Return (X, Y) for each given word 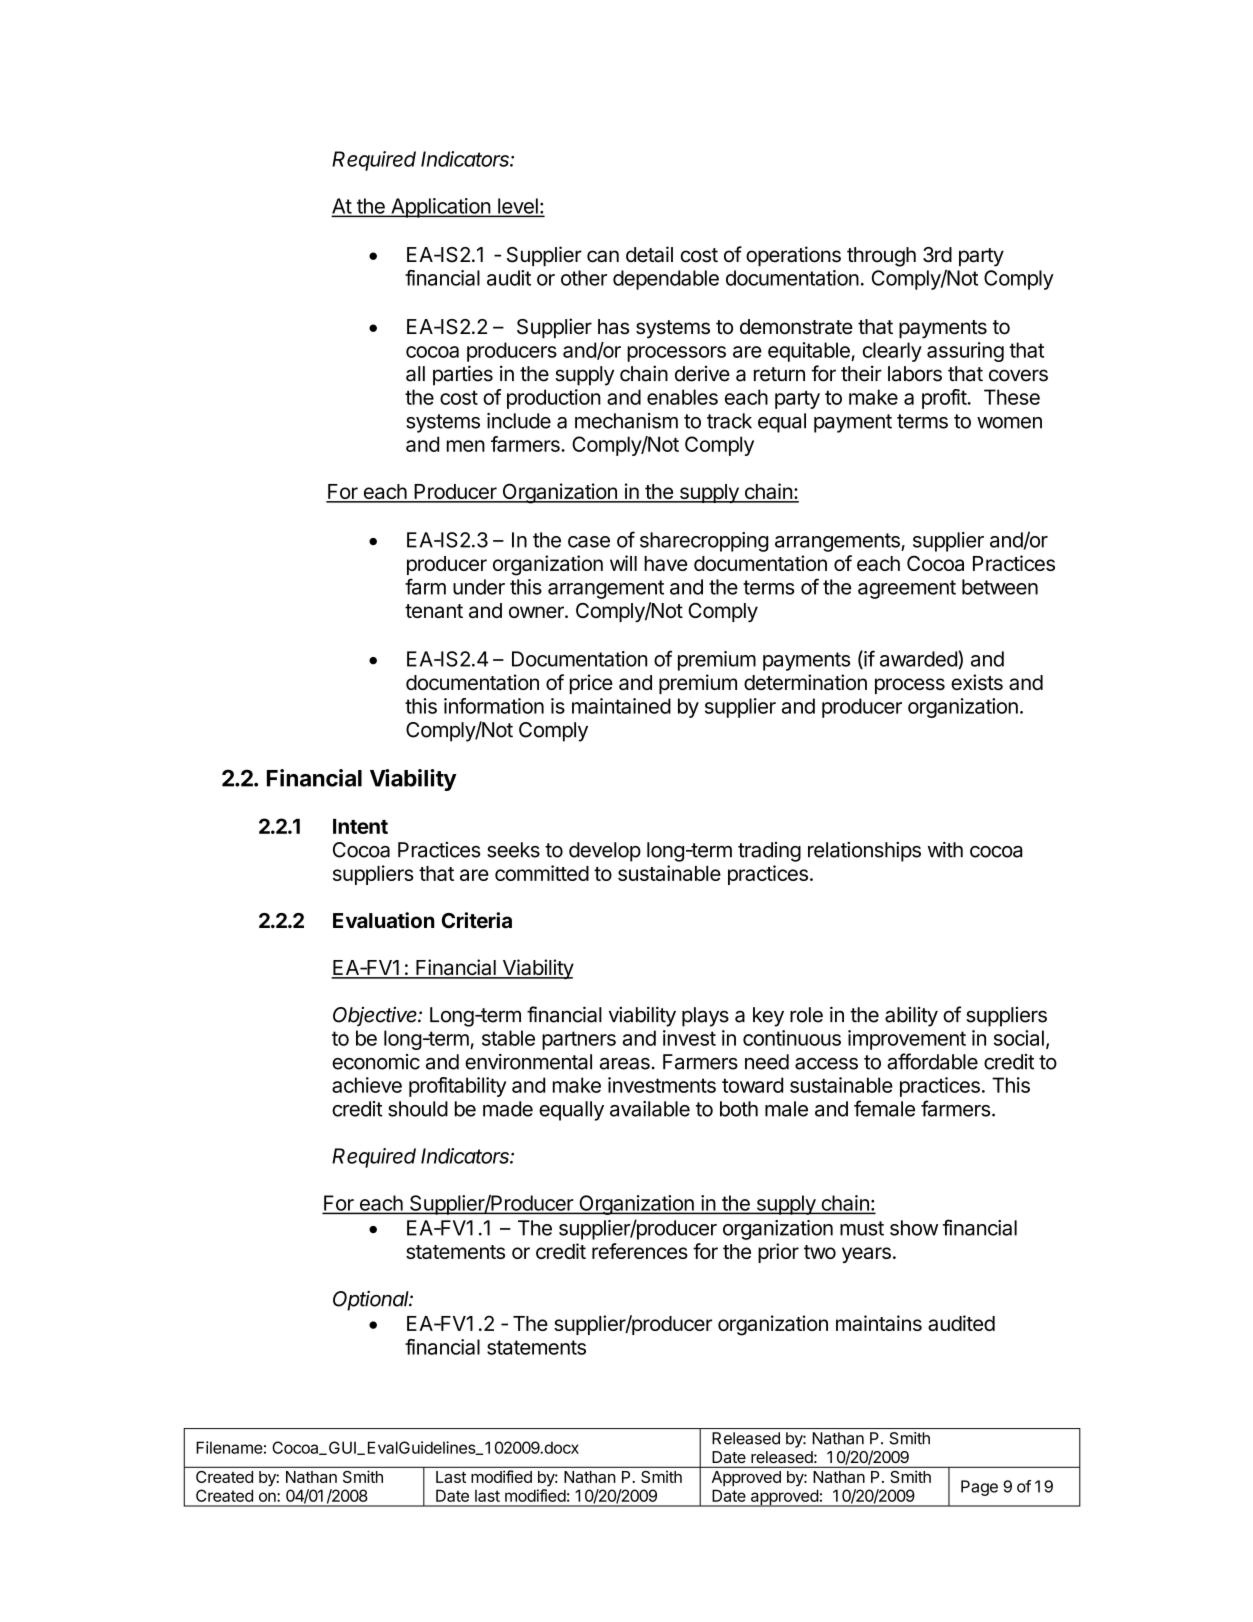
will (623, 563)
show (914, 1228)
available (650, 1109)
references (640, 1251)
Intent (360, 826)
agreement (907, 589)
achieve (367, 1085)
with (945, 850)
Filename (229, 1447)
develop (605, 852)
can (603, 256)
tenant (434, 611)
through (881, 257)
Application (440, 208)
